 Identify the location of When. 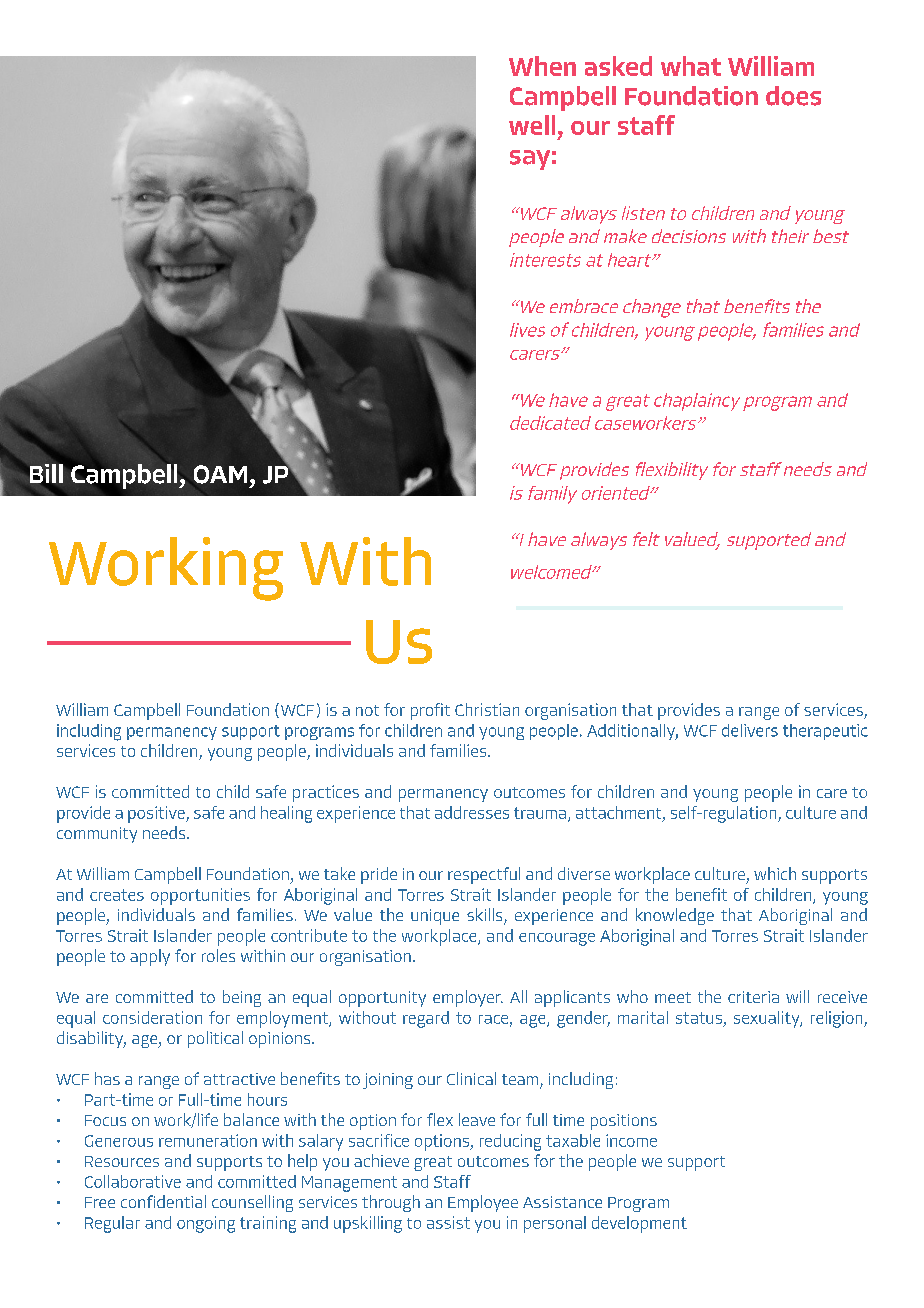
(542, 66).
